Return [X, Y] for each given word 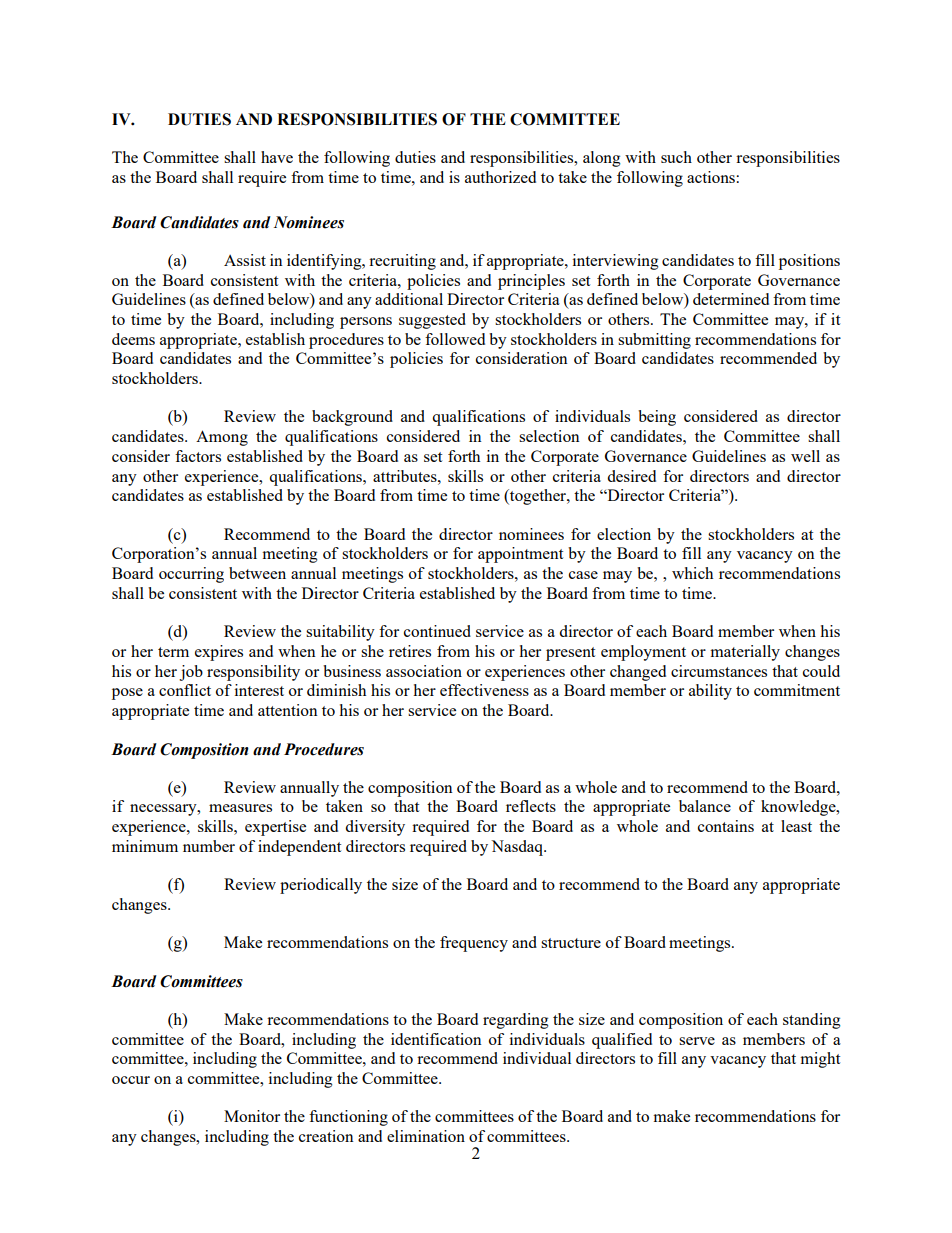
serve [697, 1041]
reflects [531, 806]
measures [240, 808]
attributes [406, 476]
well [805, 456]
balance [705, 806]
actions [712, 177]
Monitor [252, 1116]
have [277, 157]
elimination [426, 1136]
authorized [500, 177]
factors [198, 456]
